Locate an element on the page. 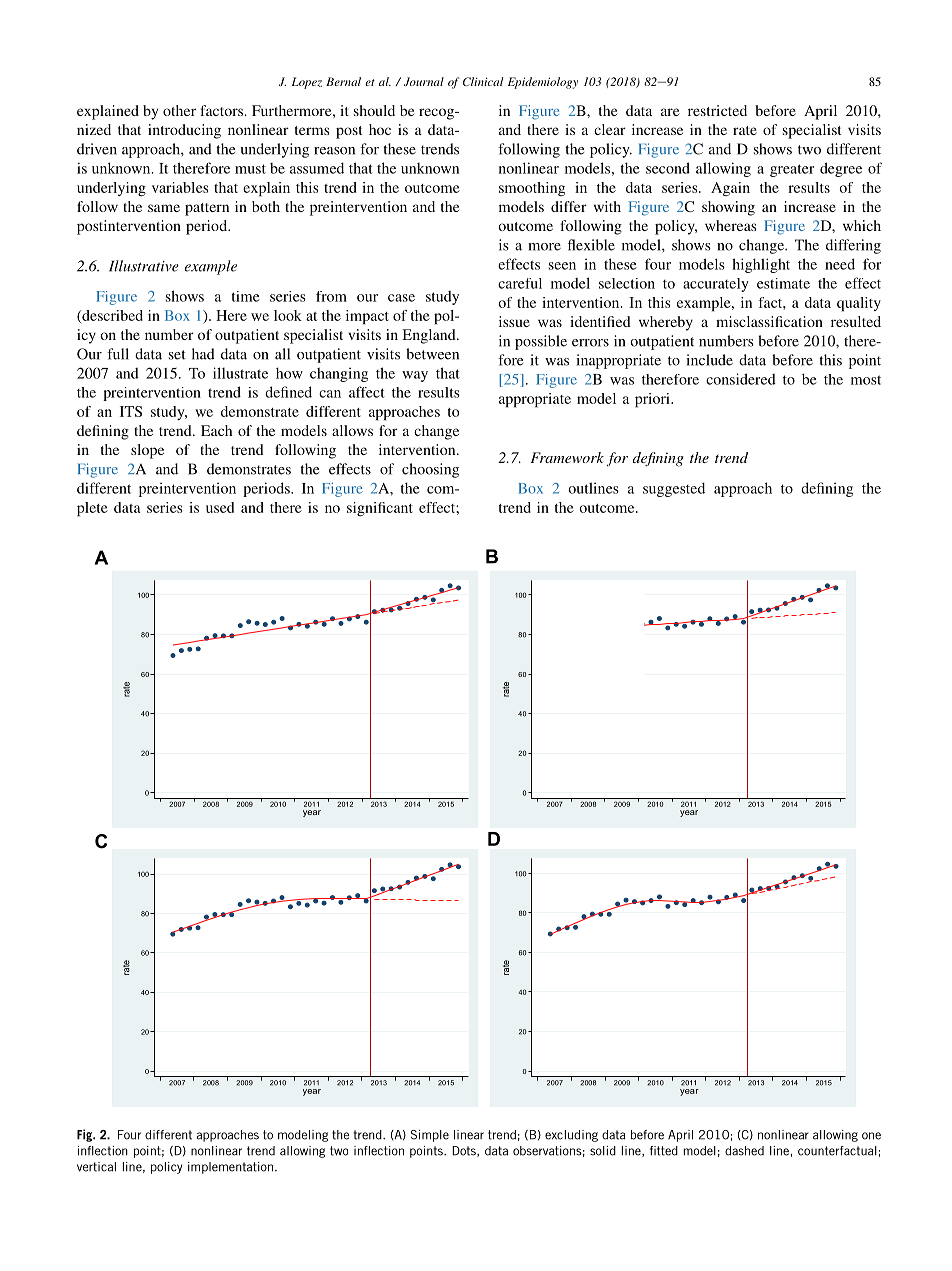  other is located at coordinates (179, 110).
